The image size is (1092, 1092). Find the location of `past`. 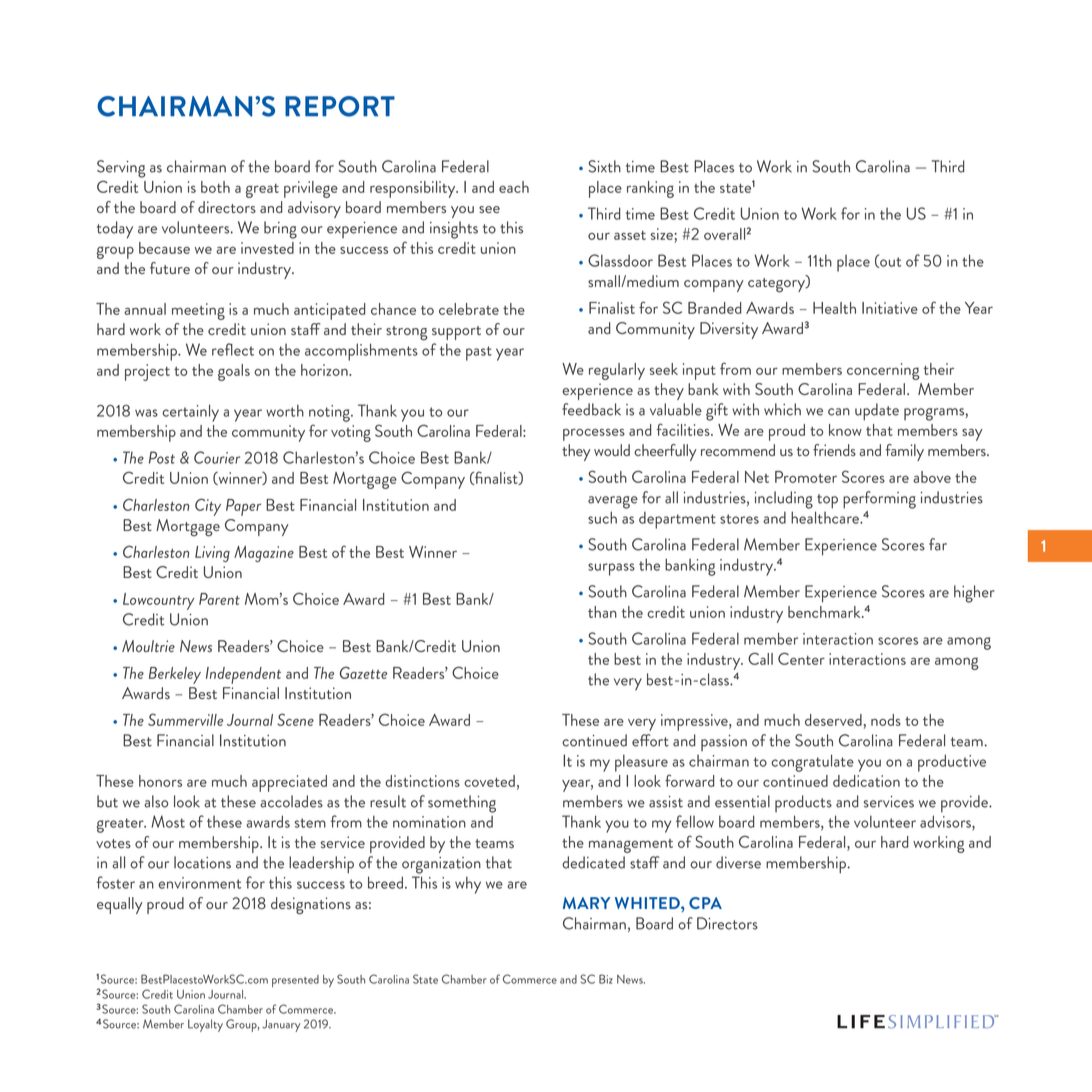

past is located at coordinates (479, 353).
